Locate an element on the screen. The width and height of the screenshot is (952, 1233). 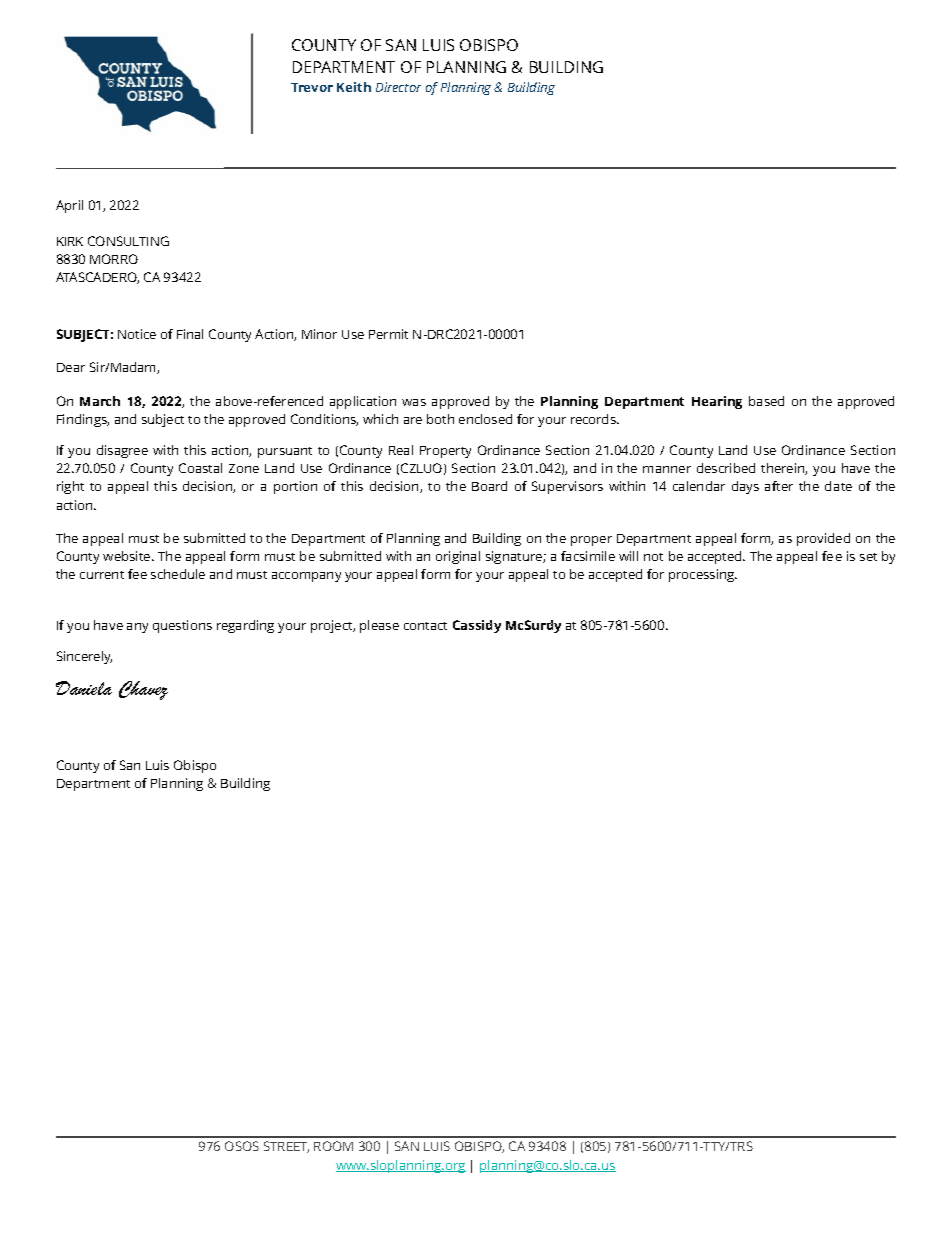
Trevor is located at coordinates (312, 87).
